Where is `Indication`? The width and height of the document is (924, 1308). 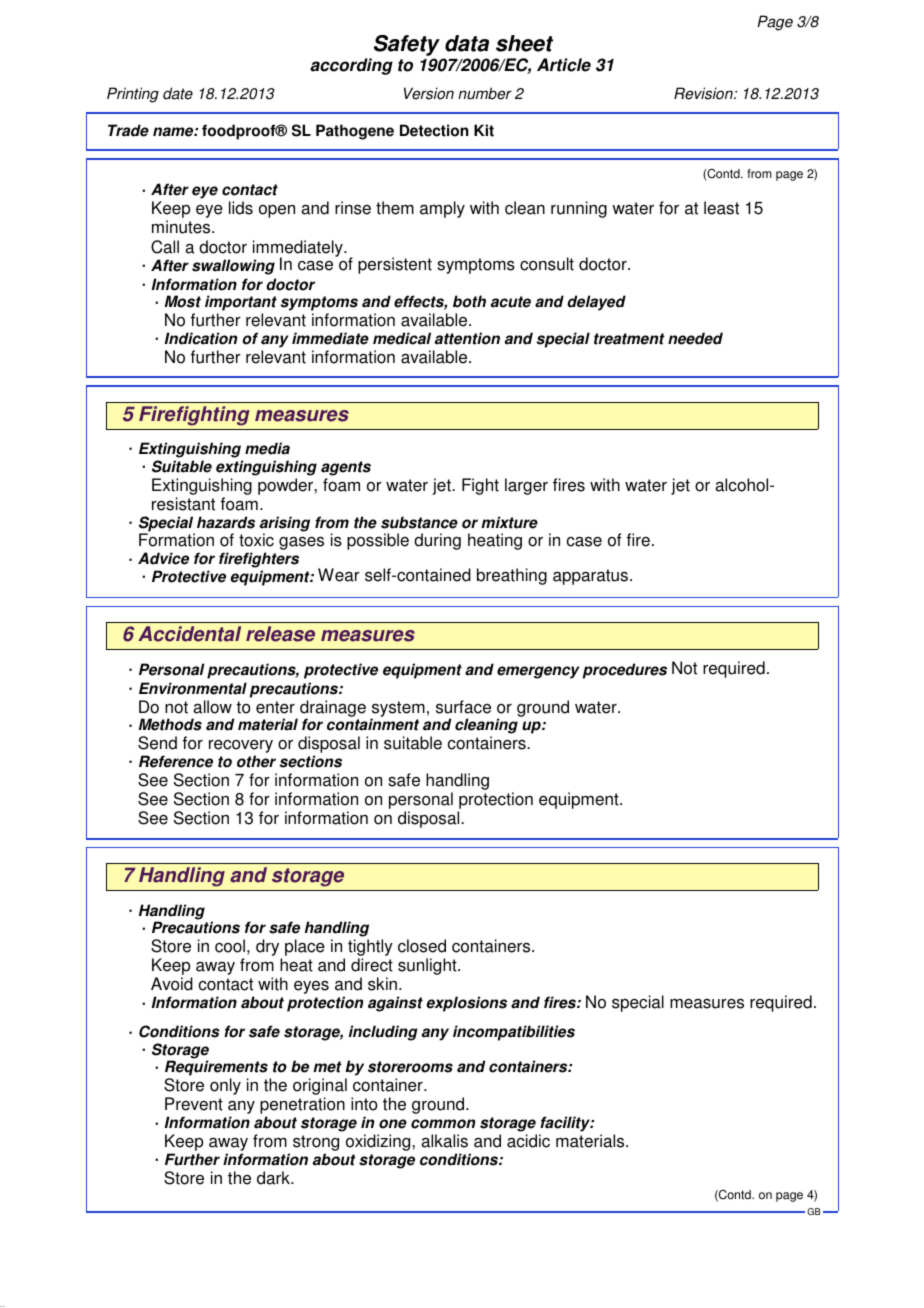 Indication is located at coordinates (201, 338).
